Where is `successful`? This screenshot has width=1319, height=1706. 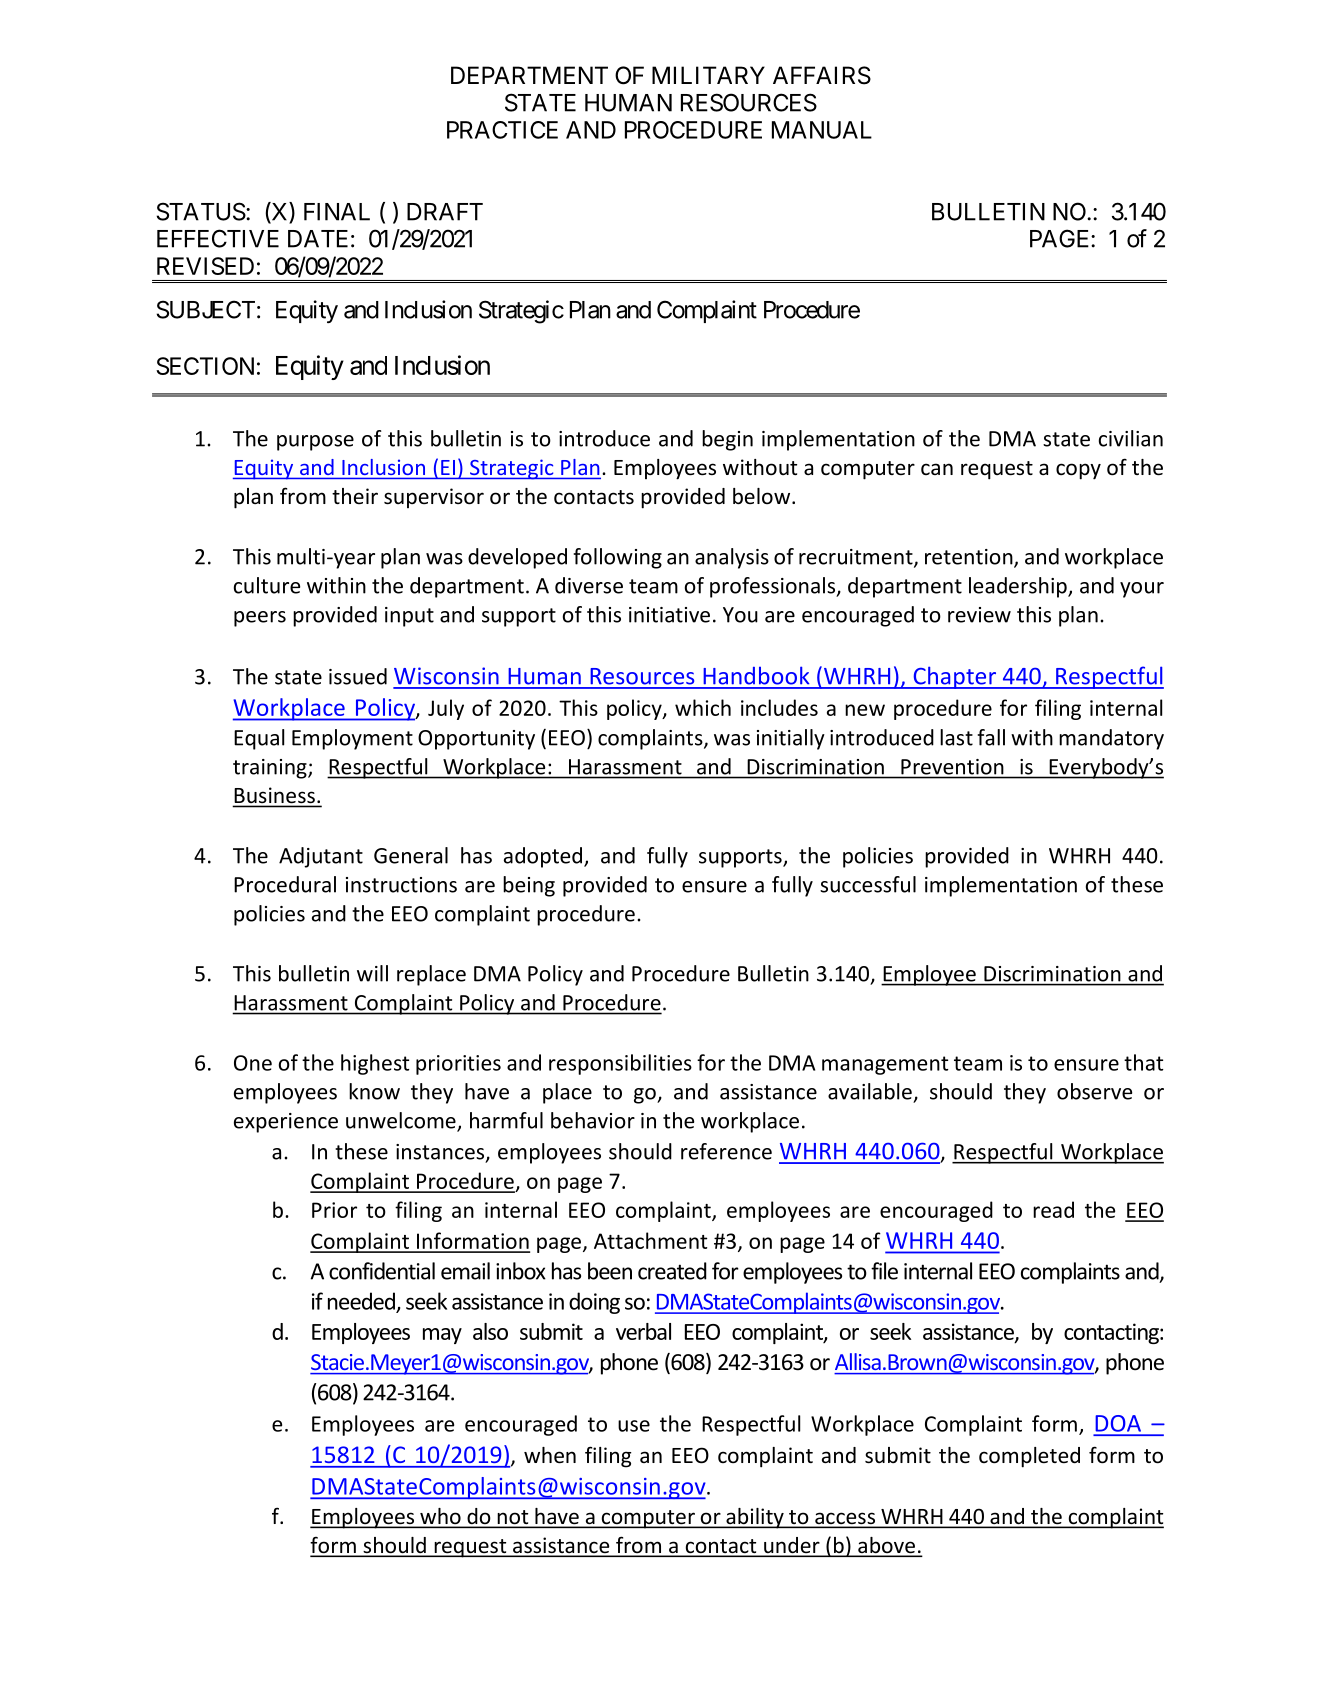 successful is located at coordinates (868, 884).
